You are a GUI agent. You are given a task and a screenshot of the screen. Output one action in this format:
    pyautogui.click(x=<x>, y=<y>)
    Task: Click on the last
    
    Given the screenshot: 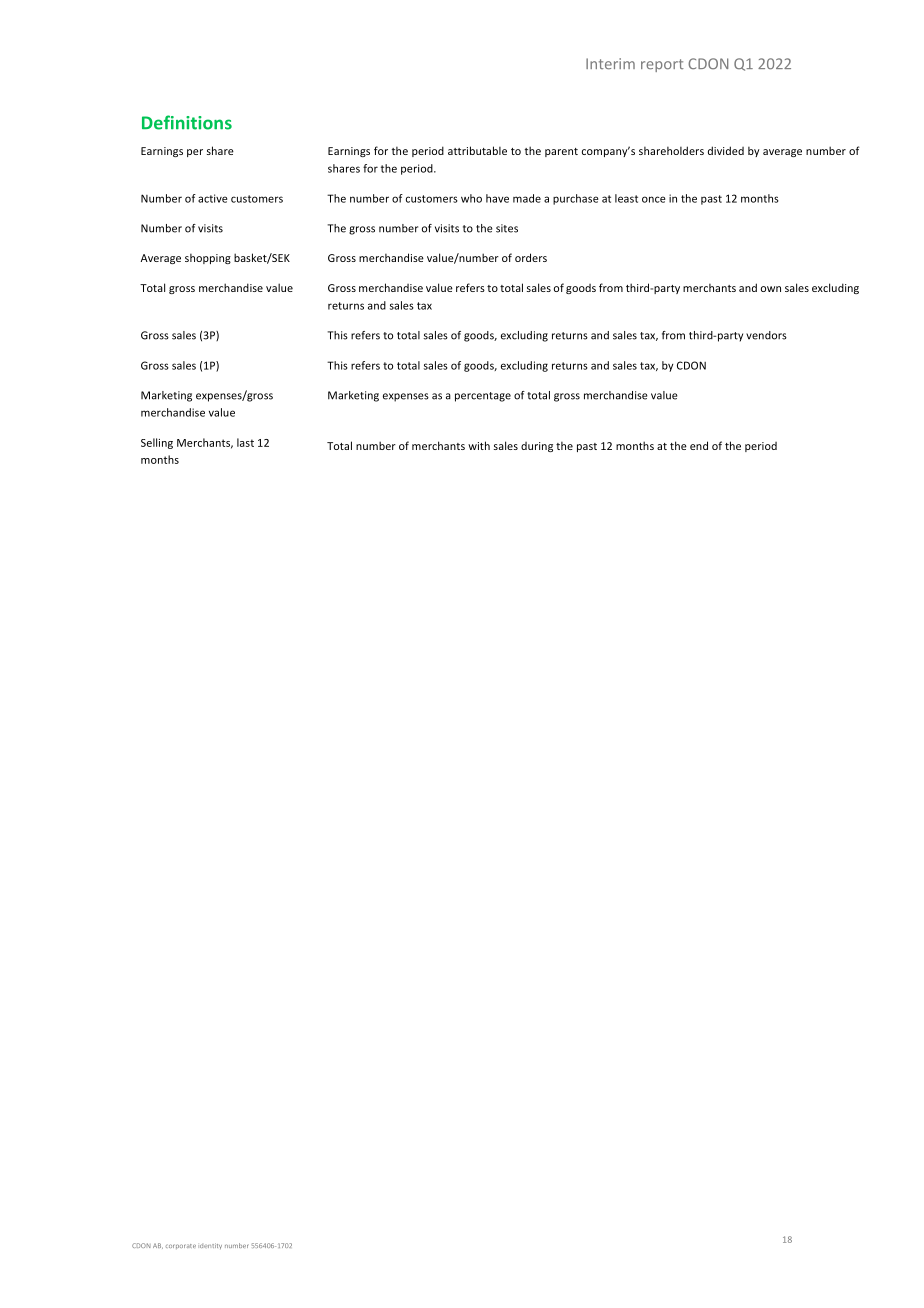 What is the action you would take?
    pyautogui.click(x=245, y=442)
